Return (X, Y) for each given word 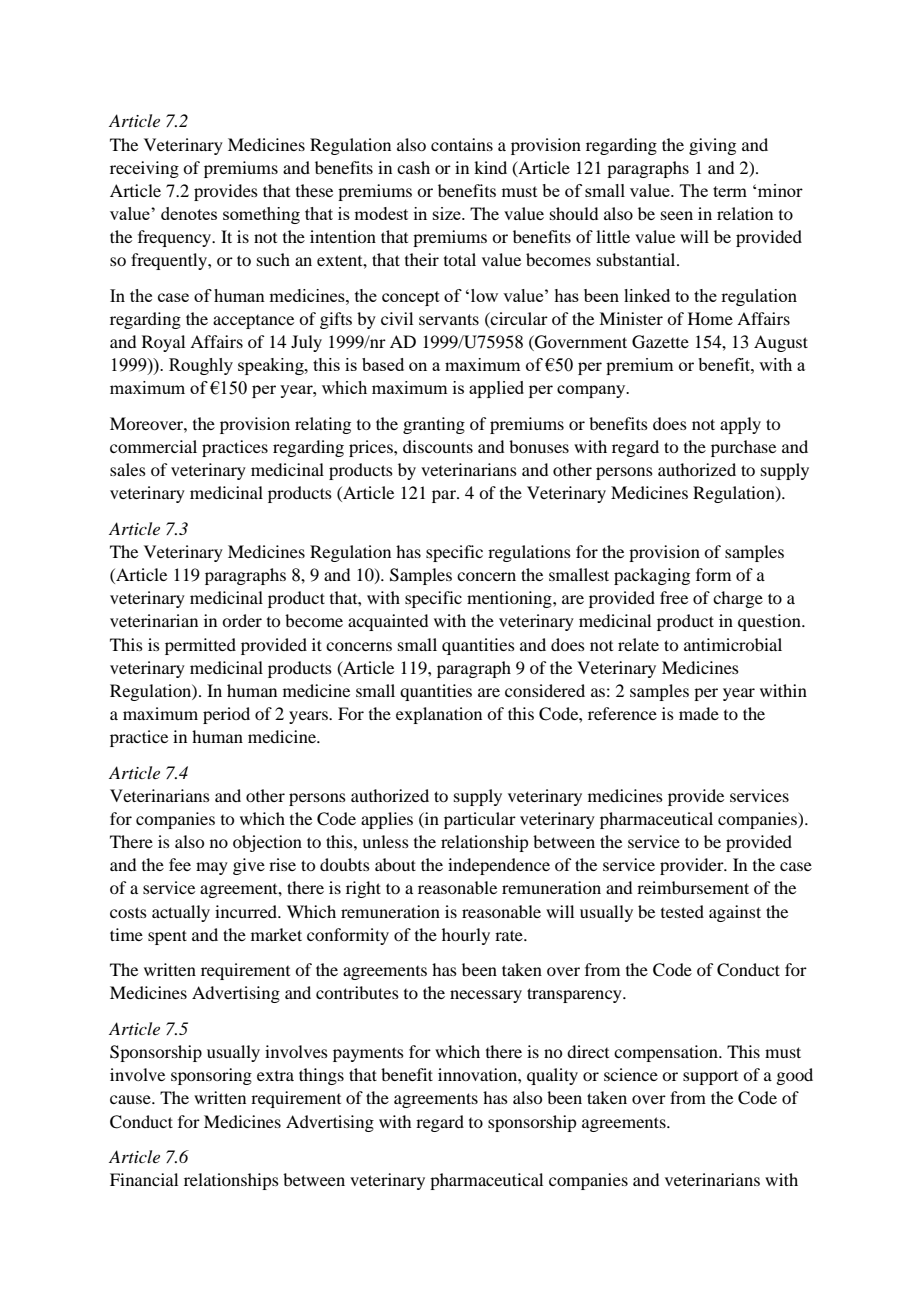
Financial (144, 1179)
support (710, 1078)
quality (552, 1076)
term (730, 191)
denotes (189, 213)
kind (490, 167)
